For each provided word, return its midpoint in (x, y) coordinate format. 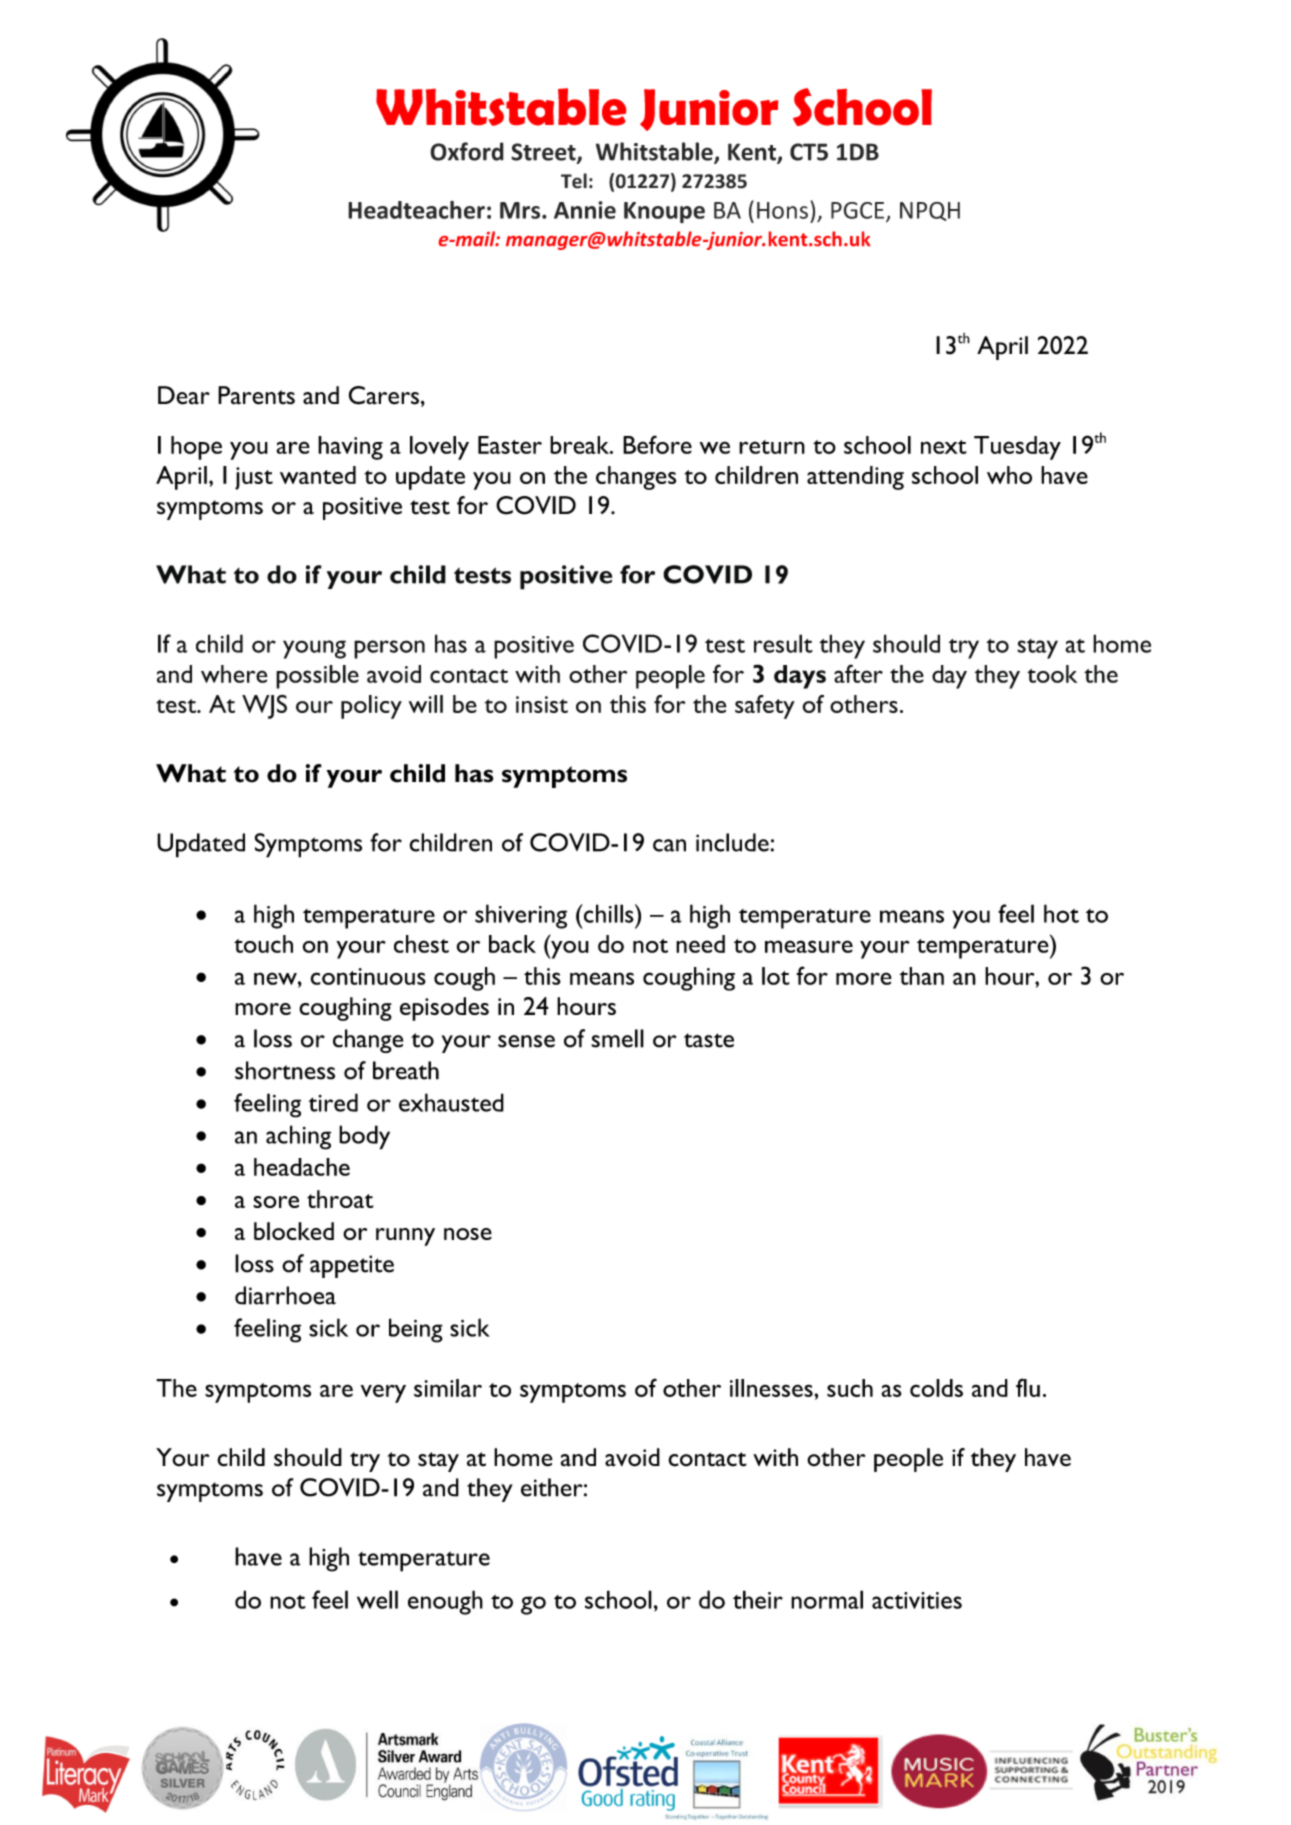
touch (263, 944)
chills (608, 913)
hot (1061, 913)
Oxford (467, 151)
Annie (585, 210)
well (377, 1599)
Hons (782, 210)
